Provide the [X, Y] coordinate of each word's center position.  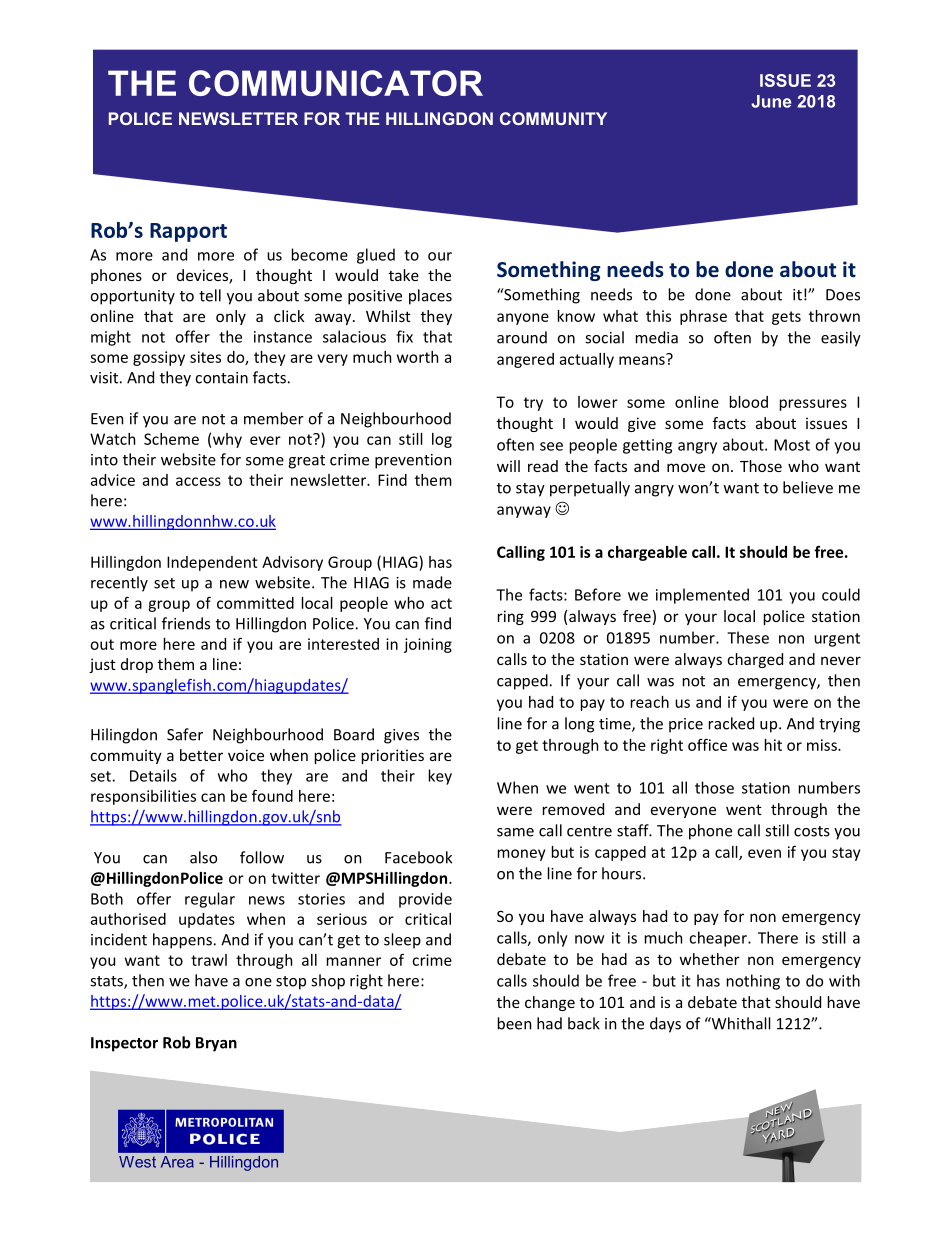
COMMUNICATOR [336, 83]
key [440, 777]
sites [205, 357]
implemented [702, 596]
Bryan [216, 1044]
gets [786, 318]
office [707, 744]
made [432, 582]
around [522, 337]
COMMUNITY [553, 118]
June [771, 101]
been [514, 1023]
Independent [212, 563]
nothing [753, 982]
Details [153, 775]
